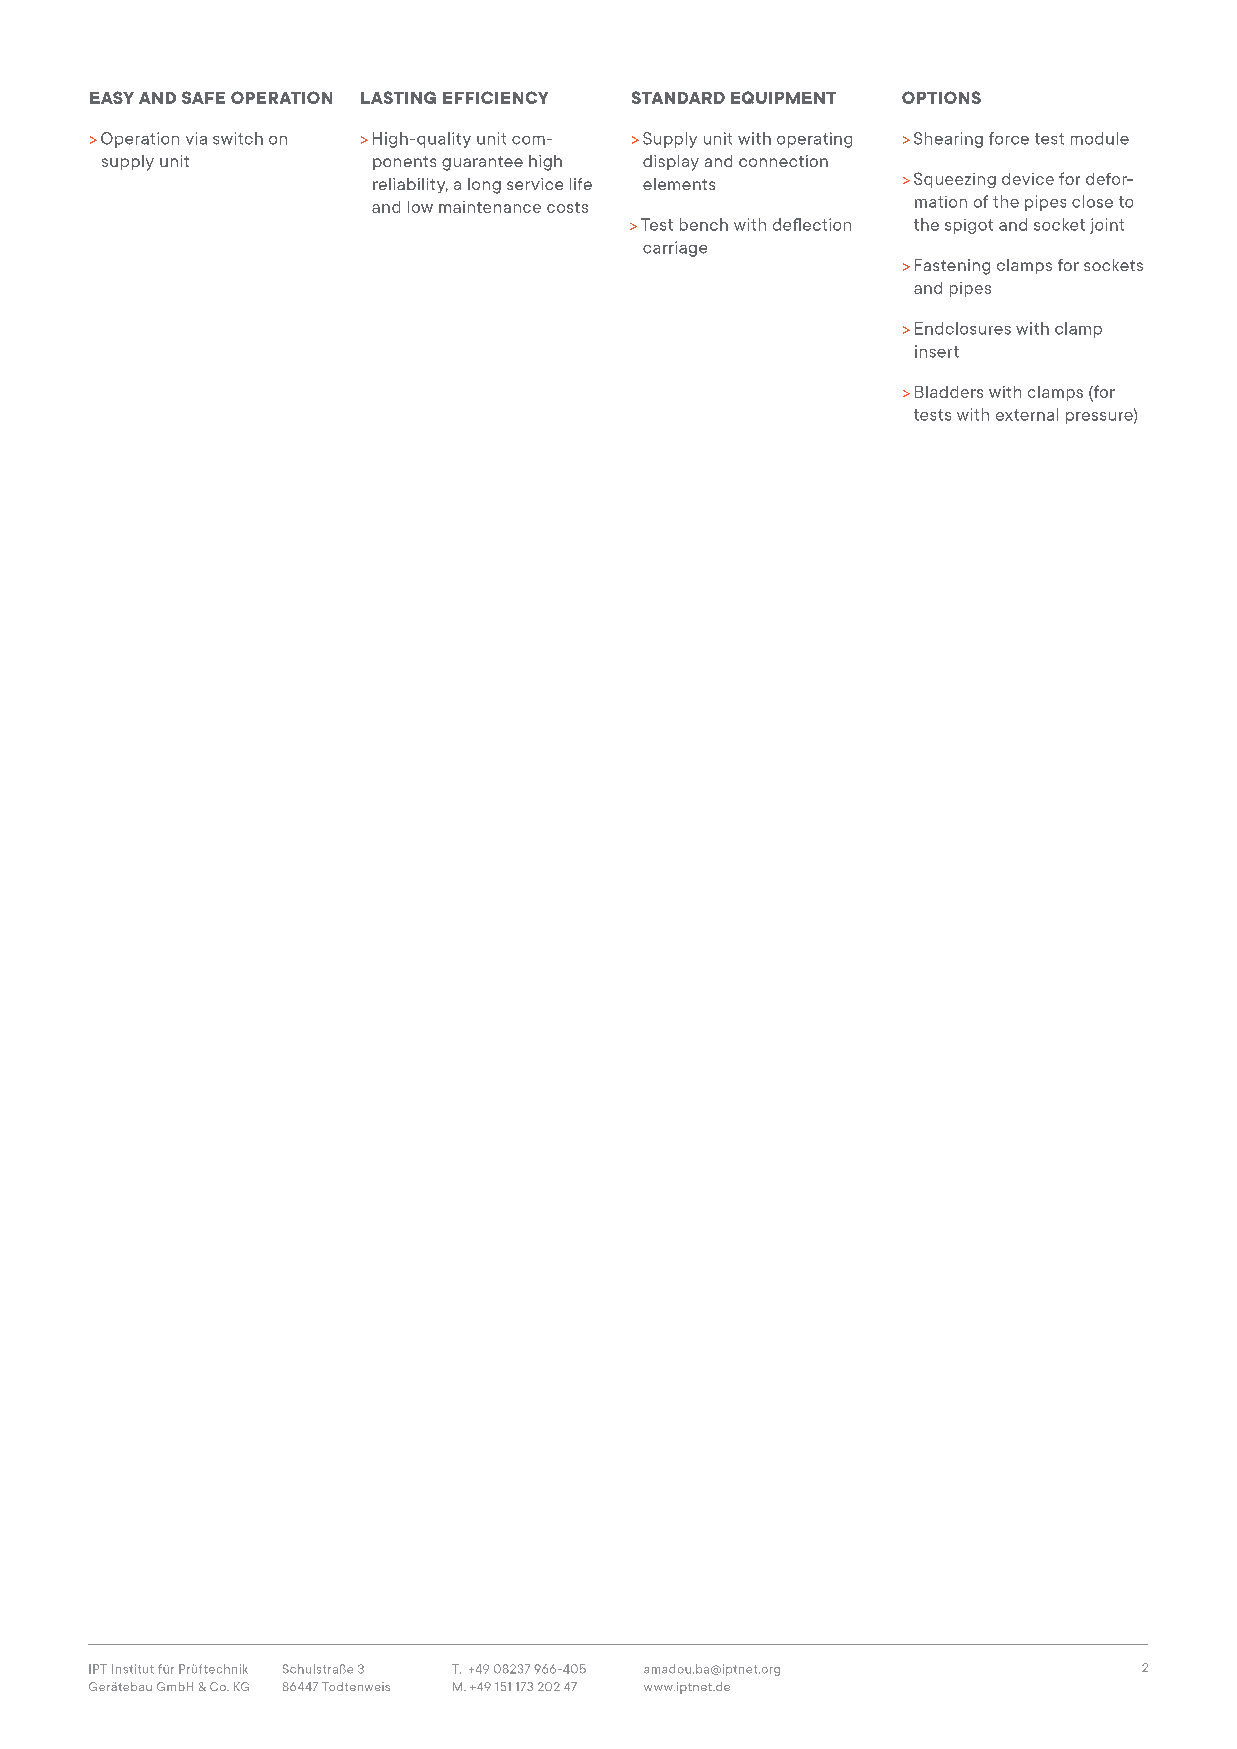 This document has width=1237, height=1749. Describe the element at coordinates (952, 267) in the document. I see `Fastening` at that location.
